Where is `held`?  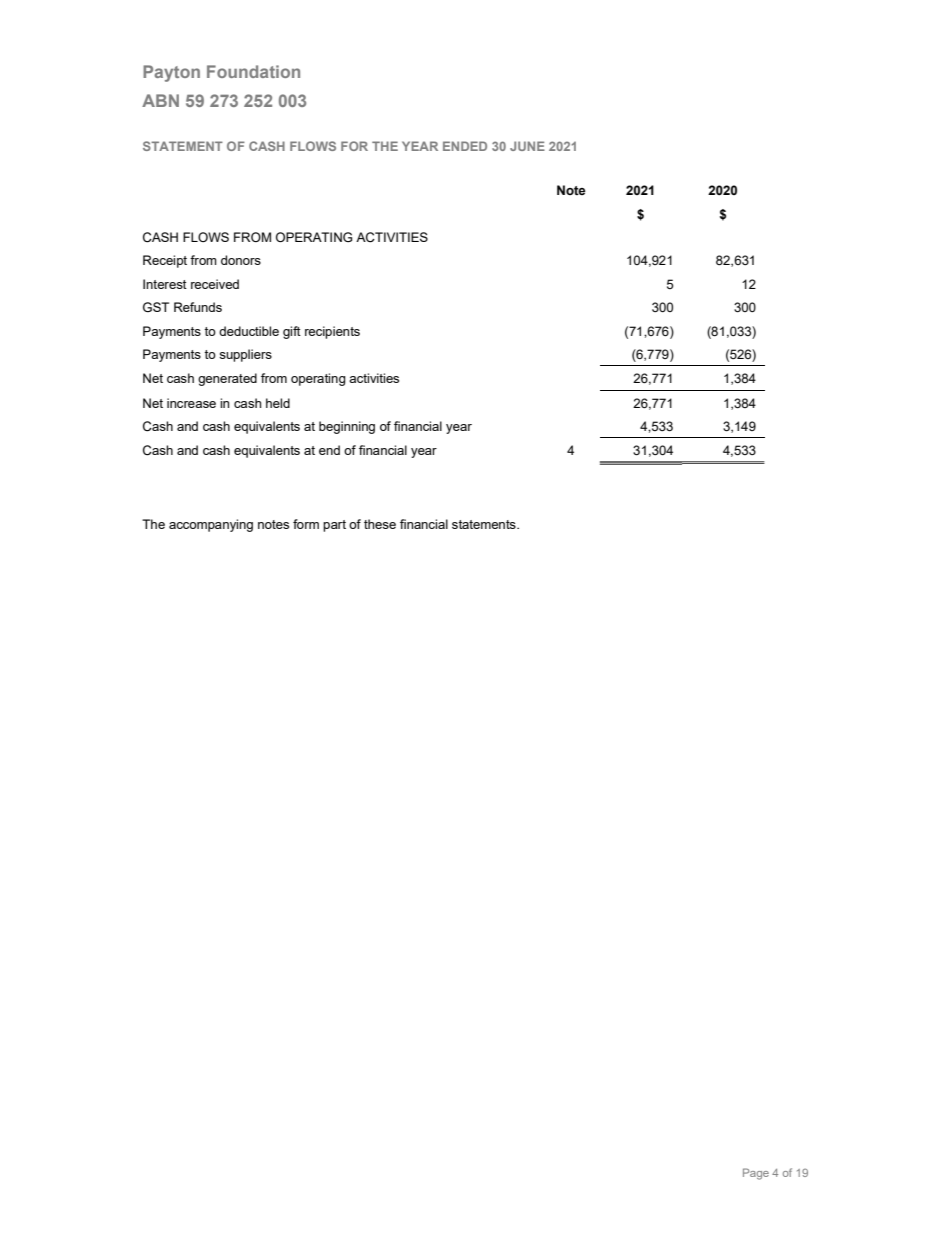 held is located at coordinates (278, 403).
